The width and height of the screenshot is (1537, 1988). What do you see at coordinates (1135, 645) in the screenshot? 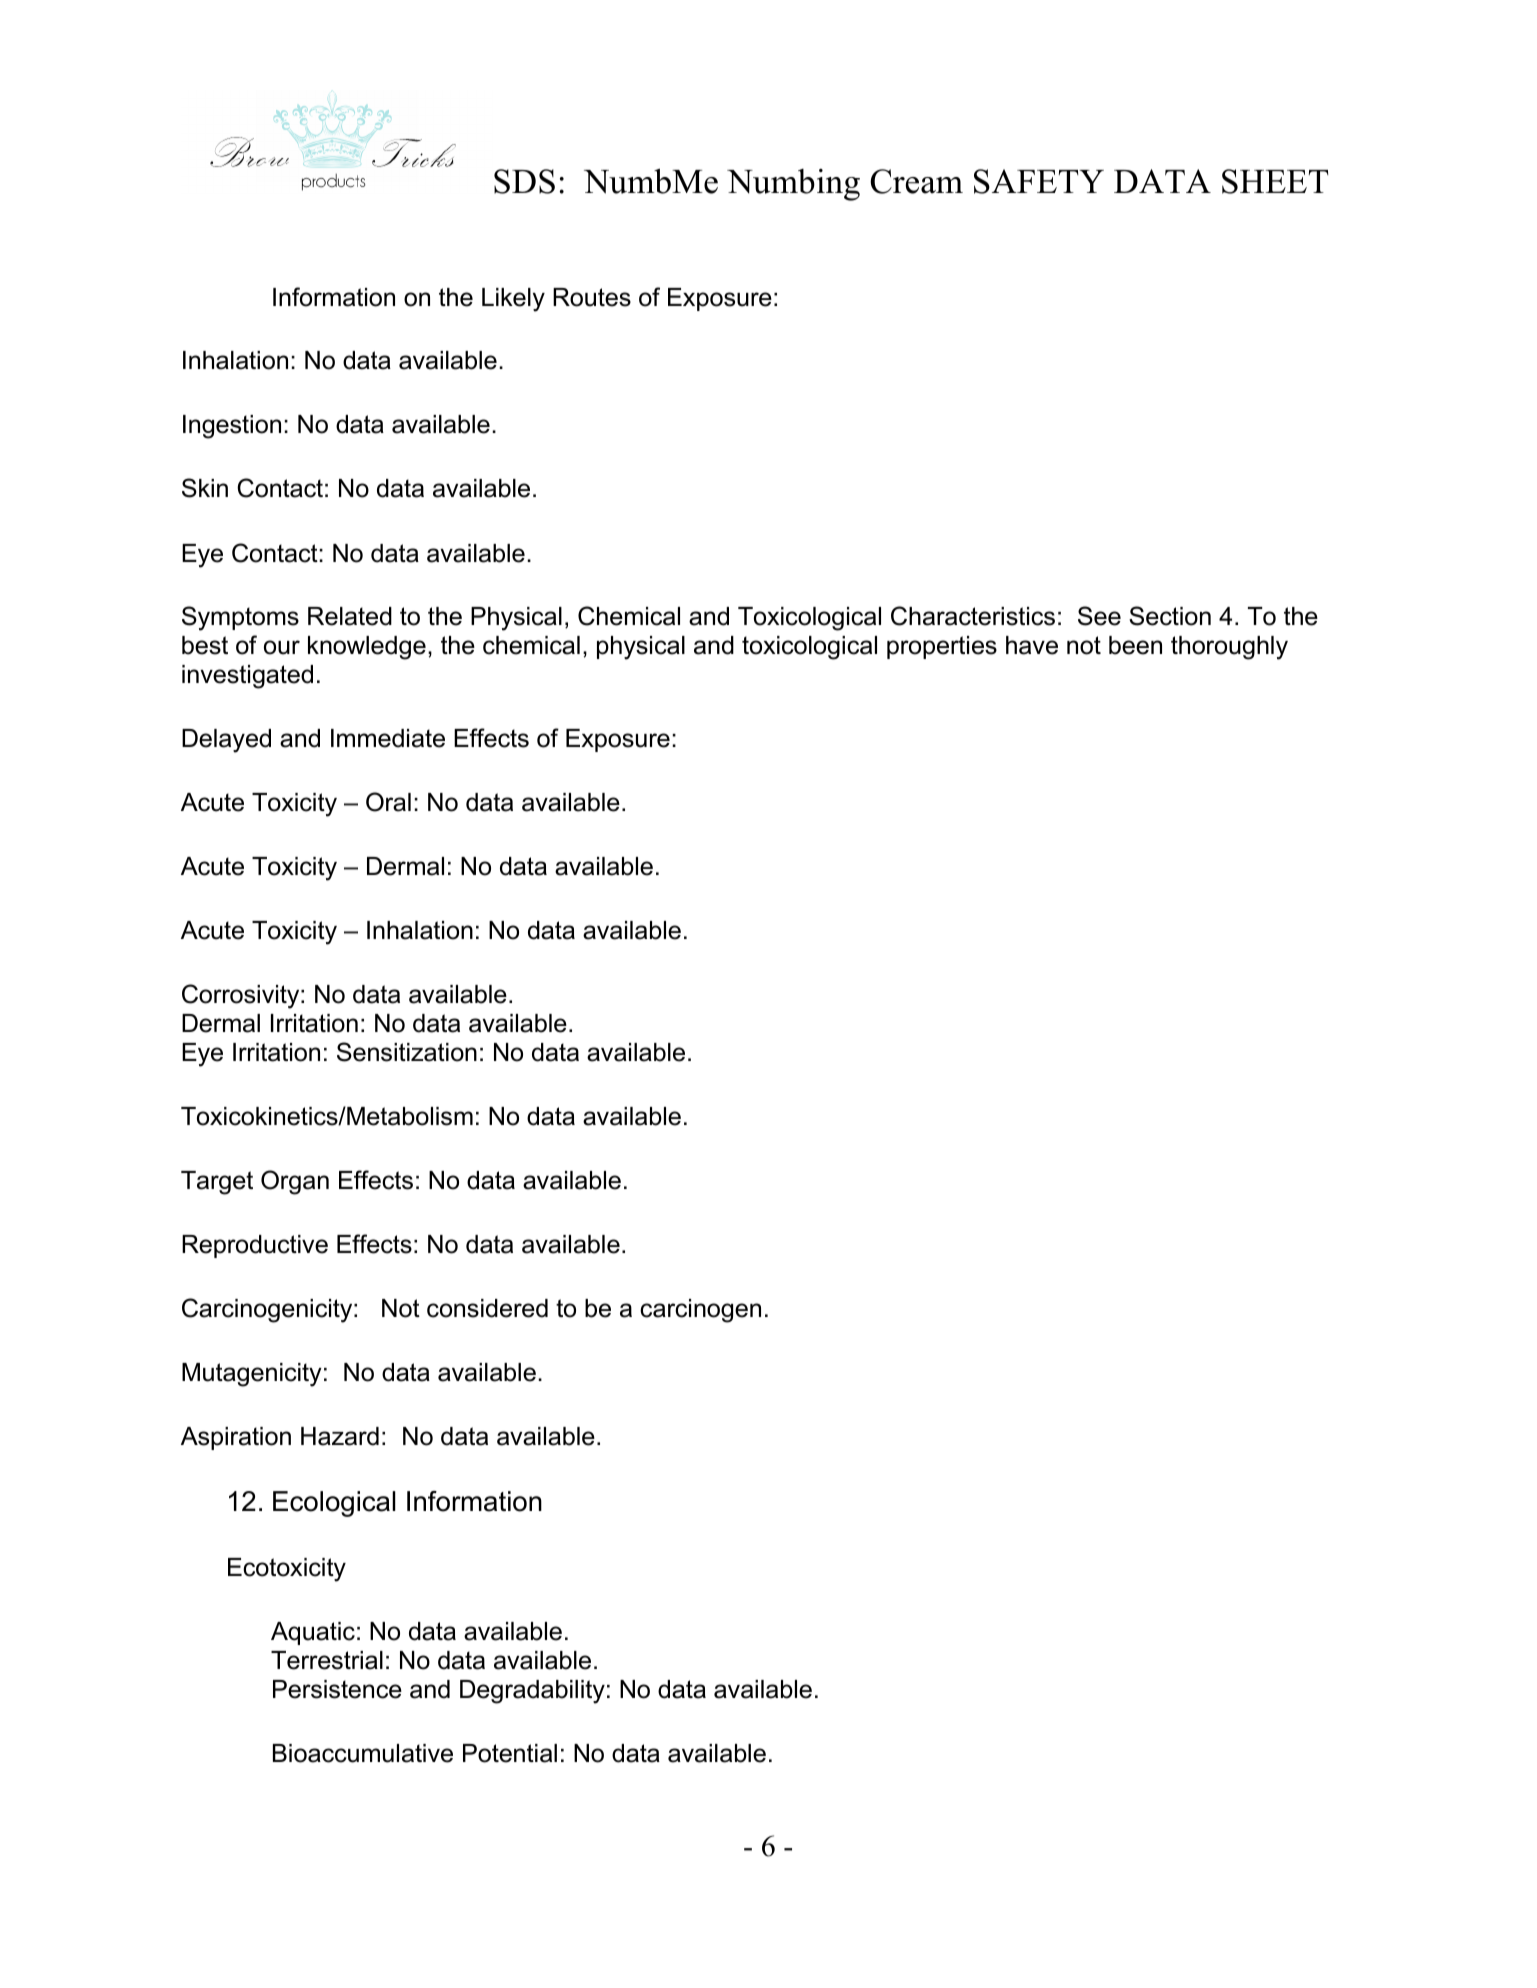
I see `been` at bounding box center [1135, 645].
